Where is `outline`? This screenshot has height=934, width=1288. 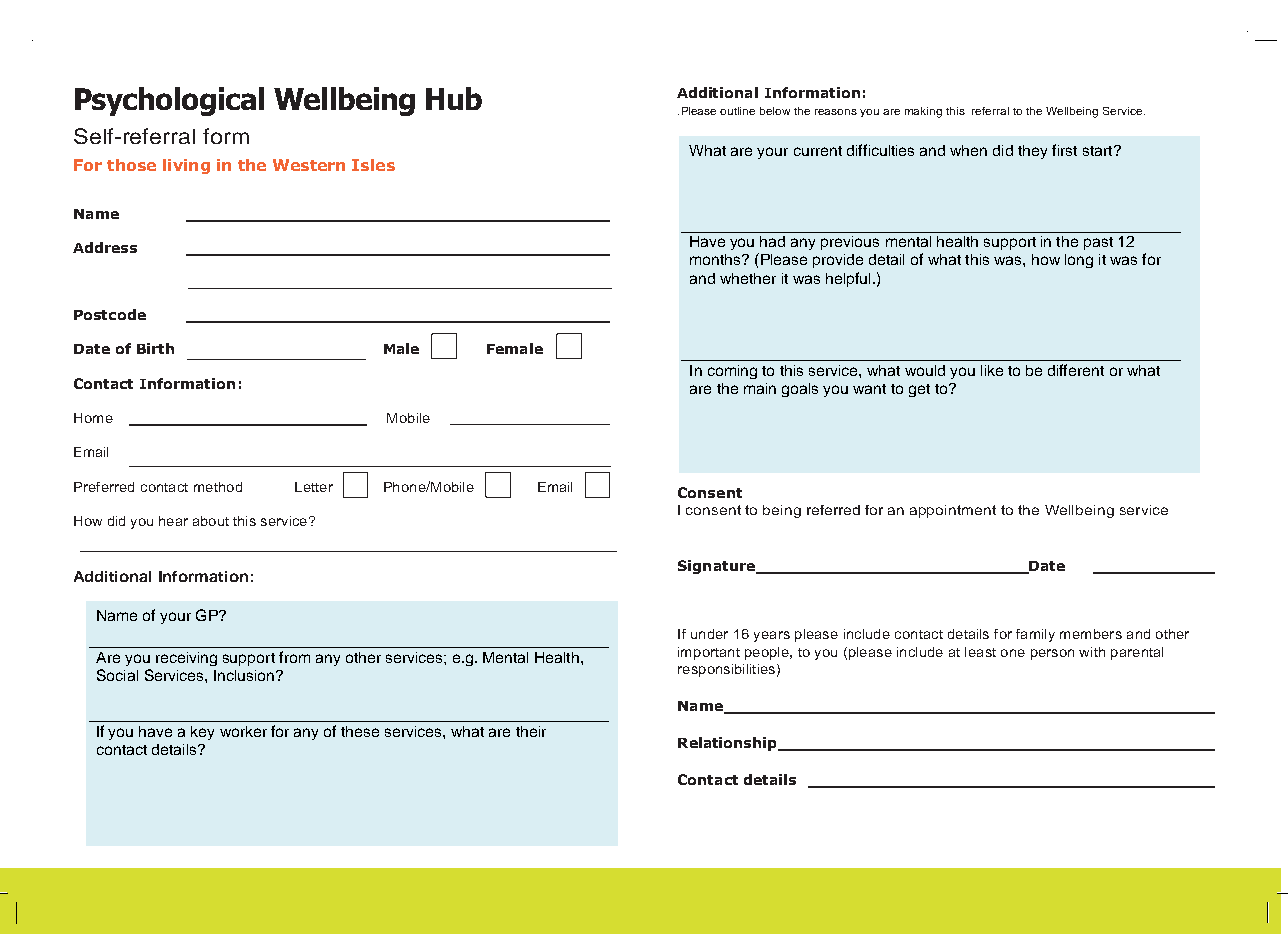 outline is located at coordinates (737, 111).
